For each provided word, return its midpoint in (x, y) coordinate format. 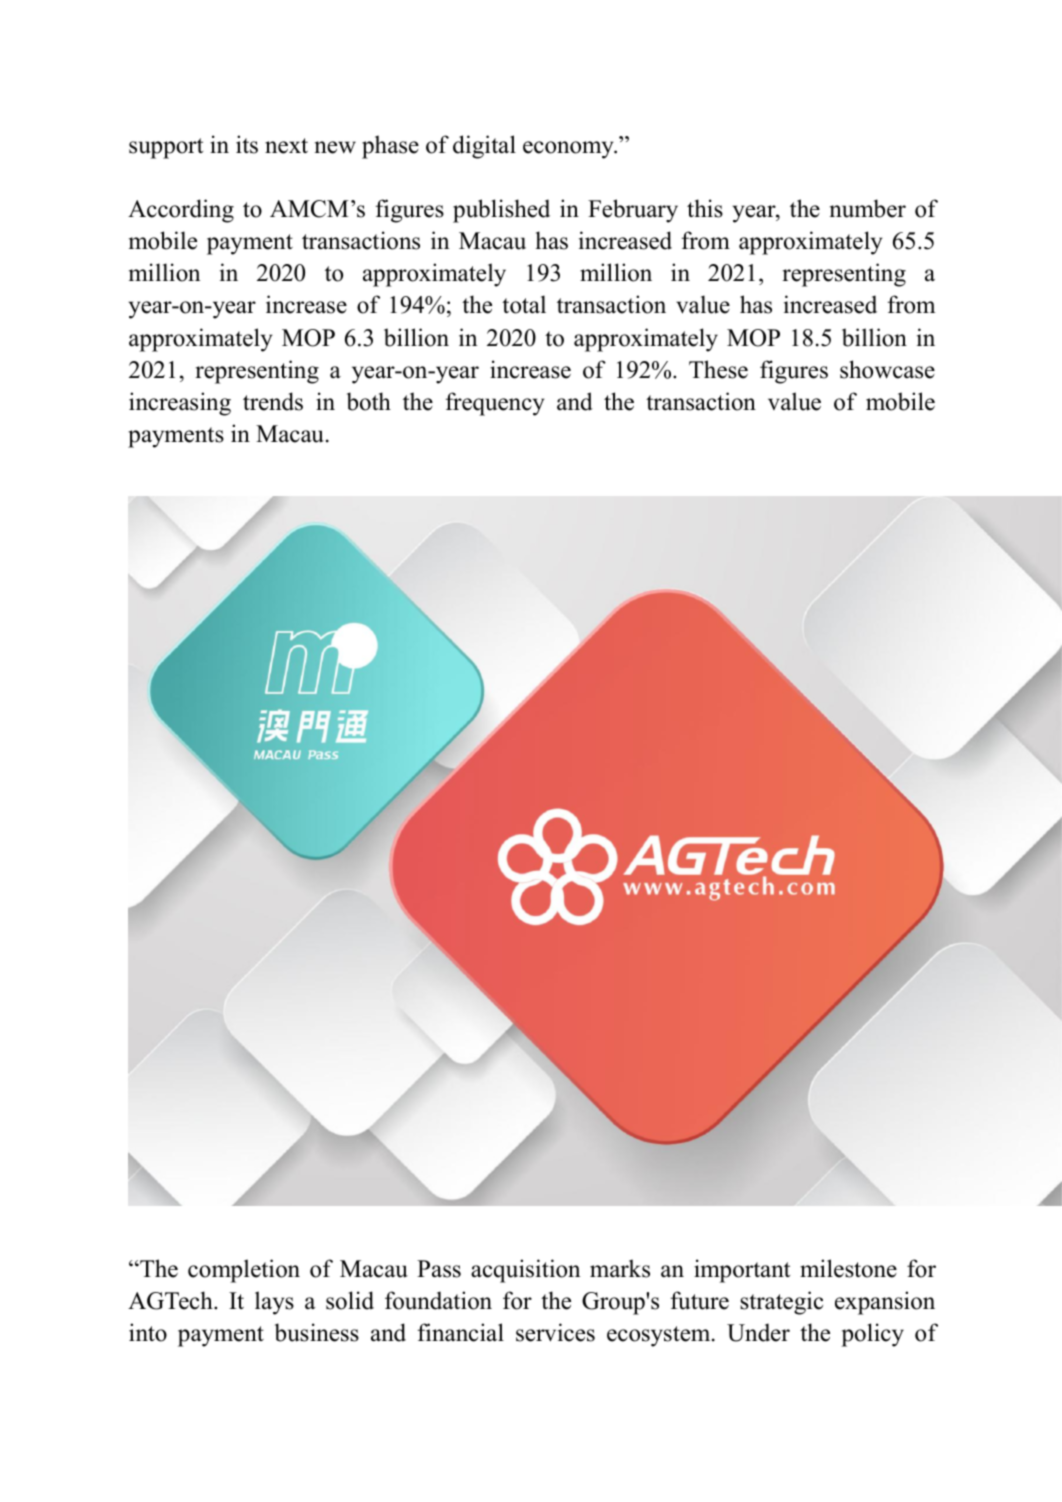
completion (244, 1271)
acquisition (525, 1271)
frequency (495, 404)
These (718, 369)
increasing (180, 404)
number (868, 208)
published (501, 211)
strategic (781, 1303)
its (247, 144)
